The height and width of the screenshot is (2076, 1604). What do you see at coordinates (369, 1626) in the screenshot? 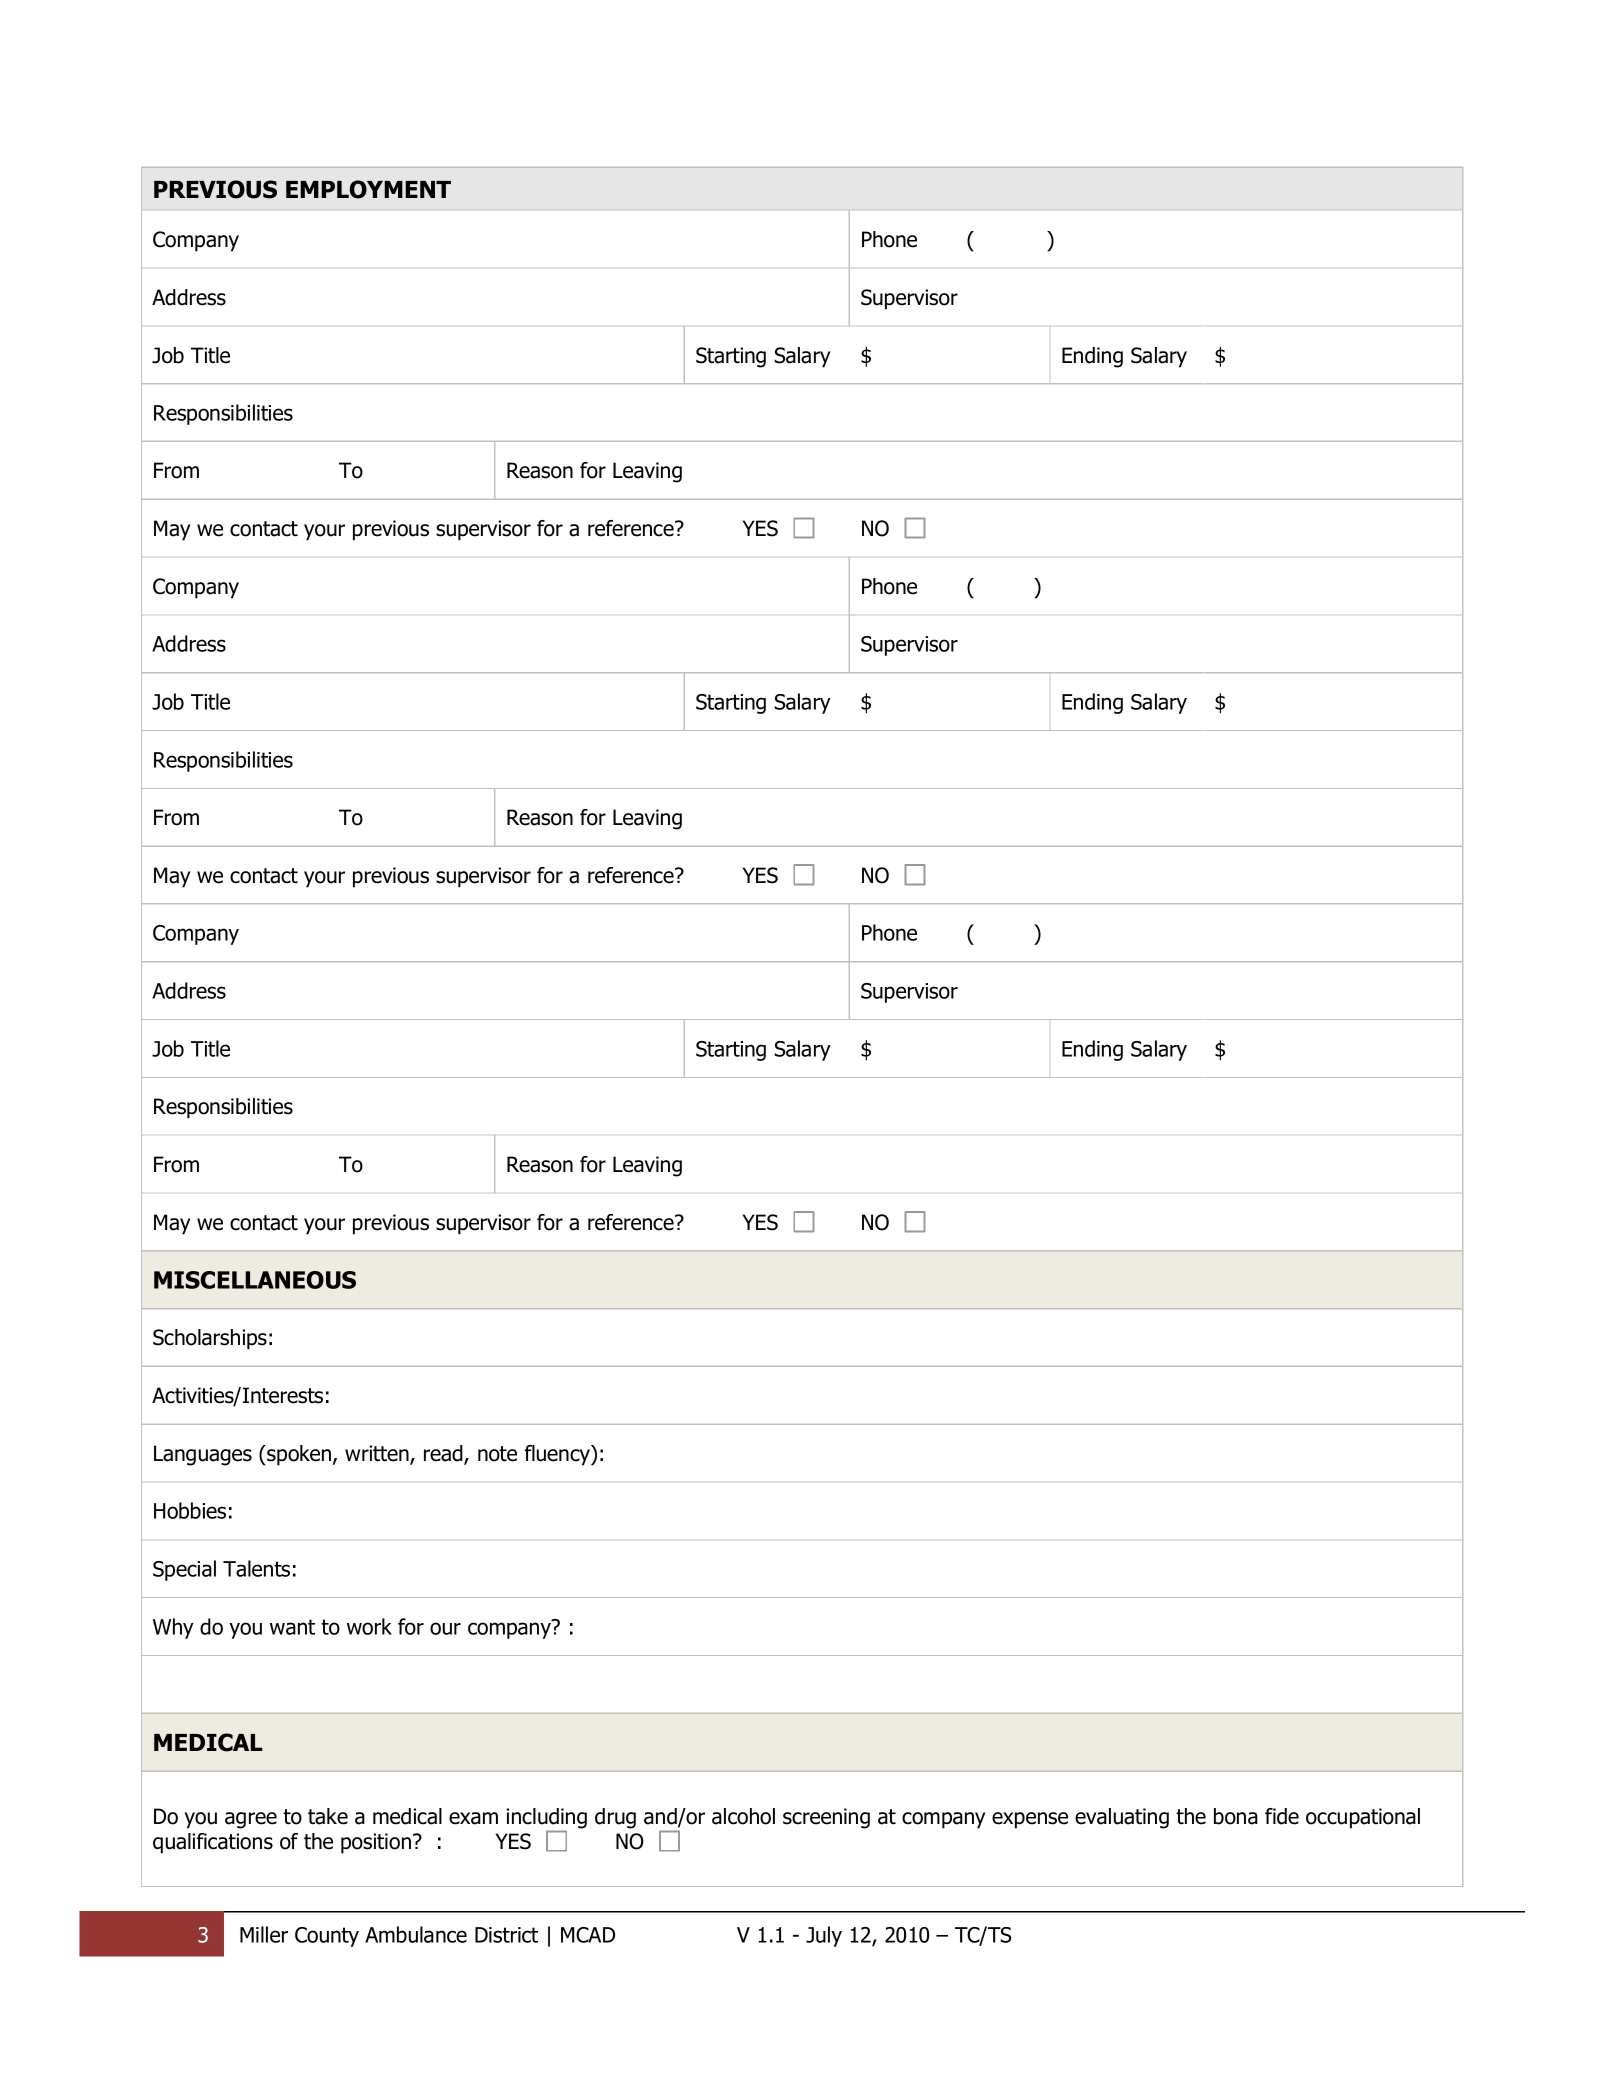
I see `work` at bounding box center [369, 1626].
